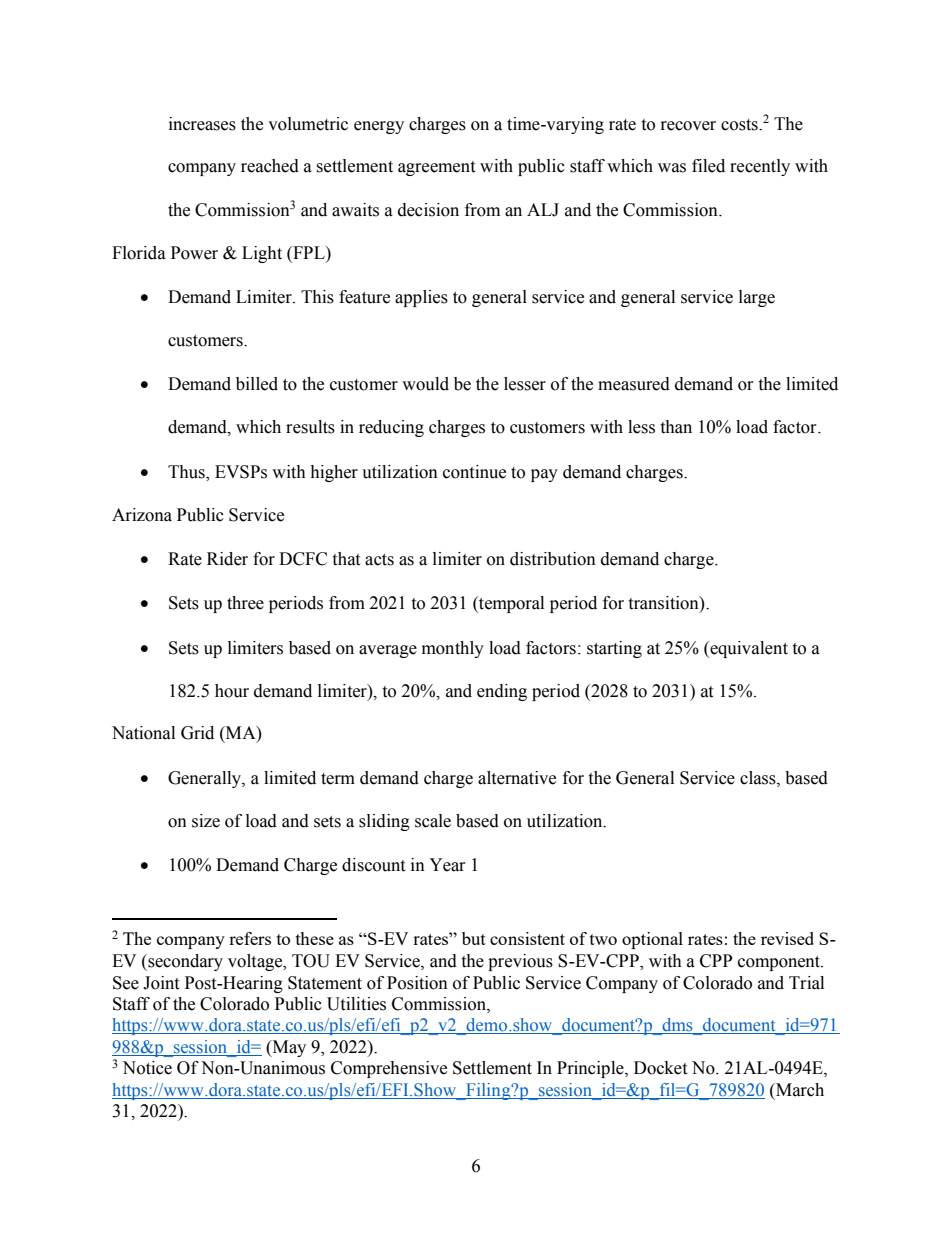  Describe the element at coordinates (676, 427) in the screenshot. I see `than` at that location.
